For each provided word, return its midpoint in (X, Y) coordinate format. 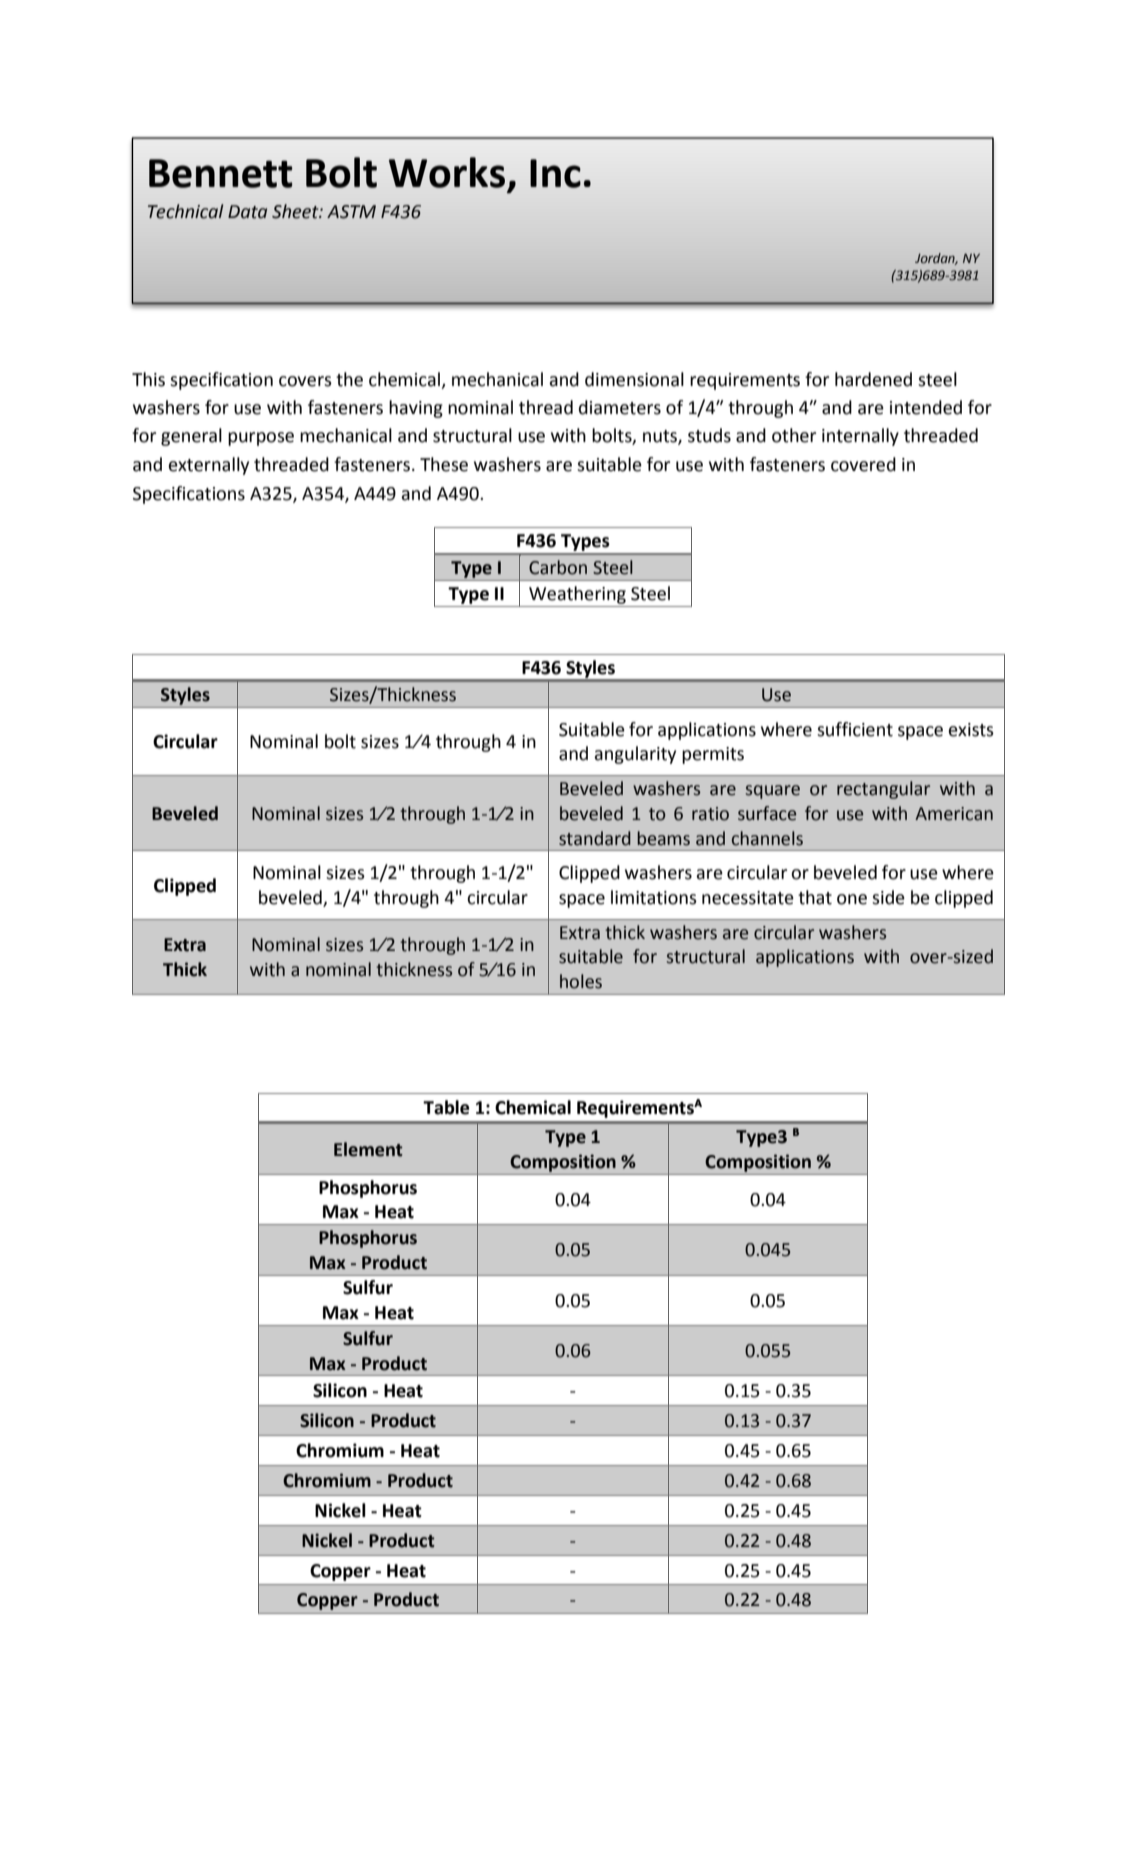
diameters (620, 407)
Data (247, 212)
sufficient (855, 729)
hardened (873, 379)
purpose (261, 439)
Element (368, 1149)
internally (860, 437)
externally (209, 466)
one (852, 899)
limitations (654, 897)
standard (595, 838)
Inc (555, 173)
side (888, 897)
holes (581, 981)
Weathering (577, 595)
